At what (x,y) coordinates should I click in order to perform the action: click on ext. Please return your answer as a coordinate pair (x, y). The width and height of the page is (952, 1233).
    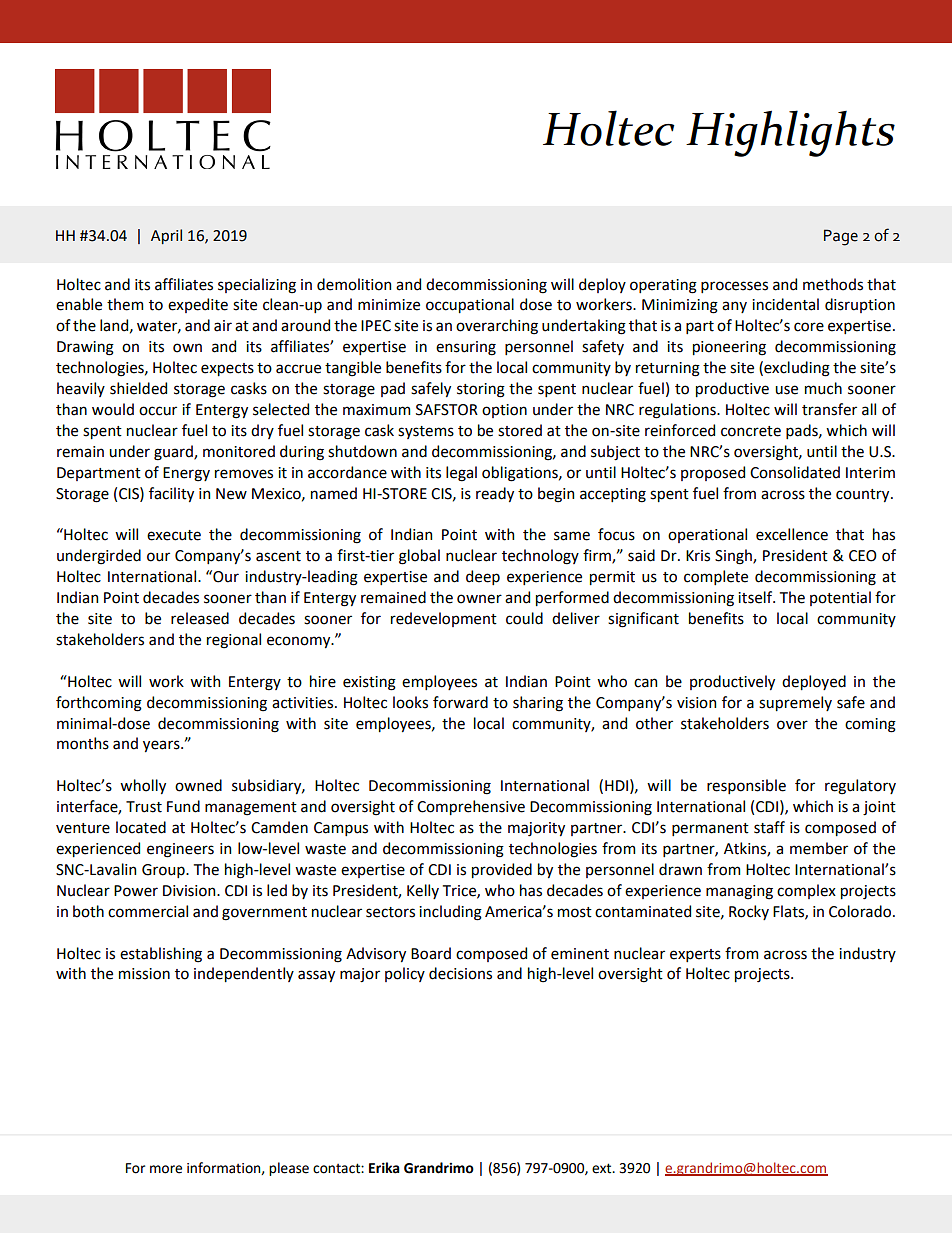
    Looking at the image, I should click on (603, 1168).
